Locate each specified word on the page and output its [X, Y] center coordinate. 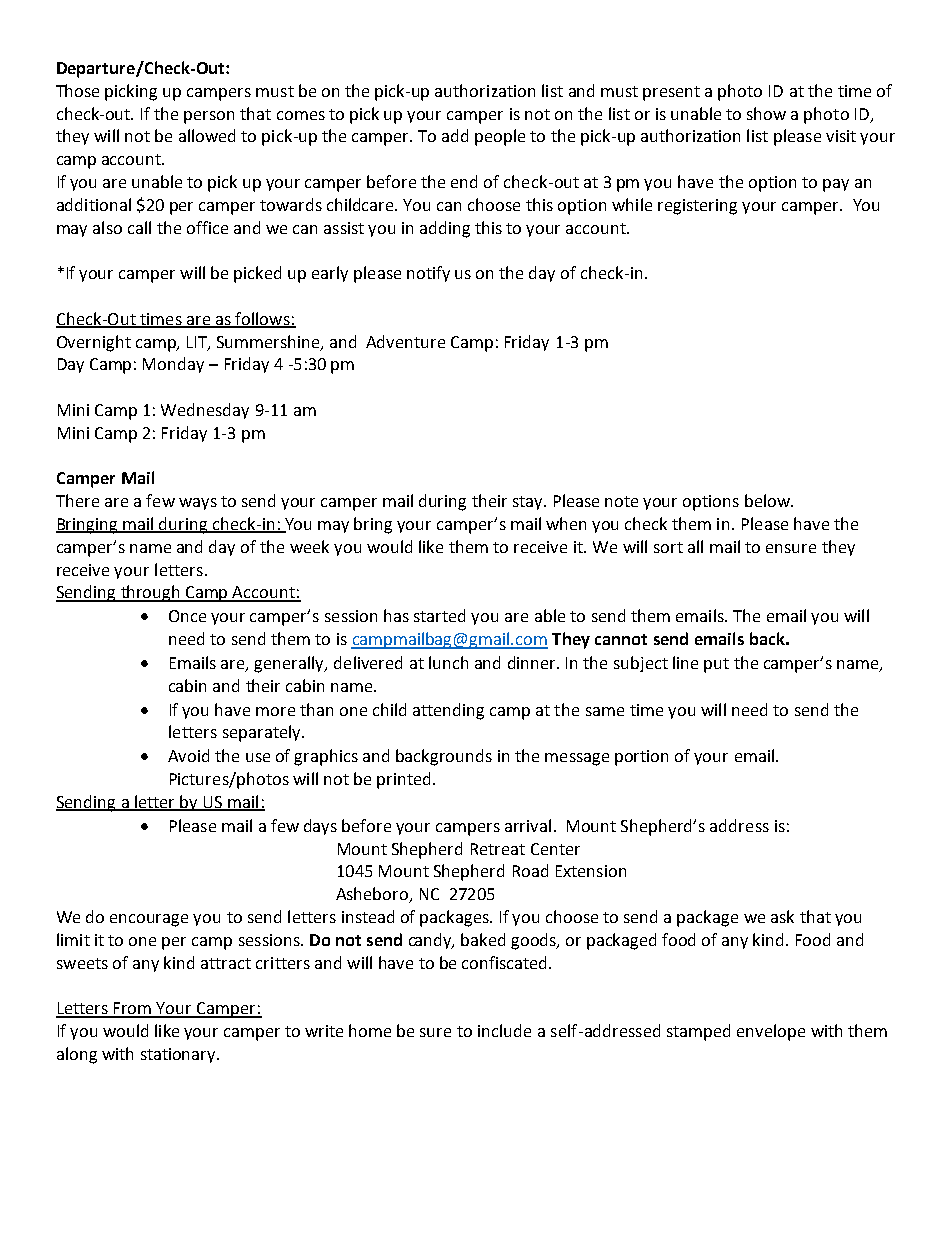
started [439, 615]
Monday [173, 365]
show [766, 113]
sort [668, 547]
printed [405, 780]
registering [697, 207]
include [504, 1030]
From [133, 1009]
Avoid [188, 755]
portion [641, 758]
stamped [698, 1032]
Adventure [405, 341]
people [500, 137]
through [150, 593]
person [209, 117]
